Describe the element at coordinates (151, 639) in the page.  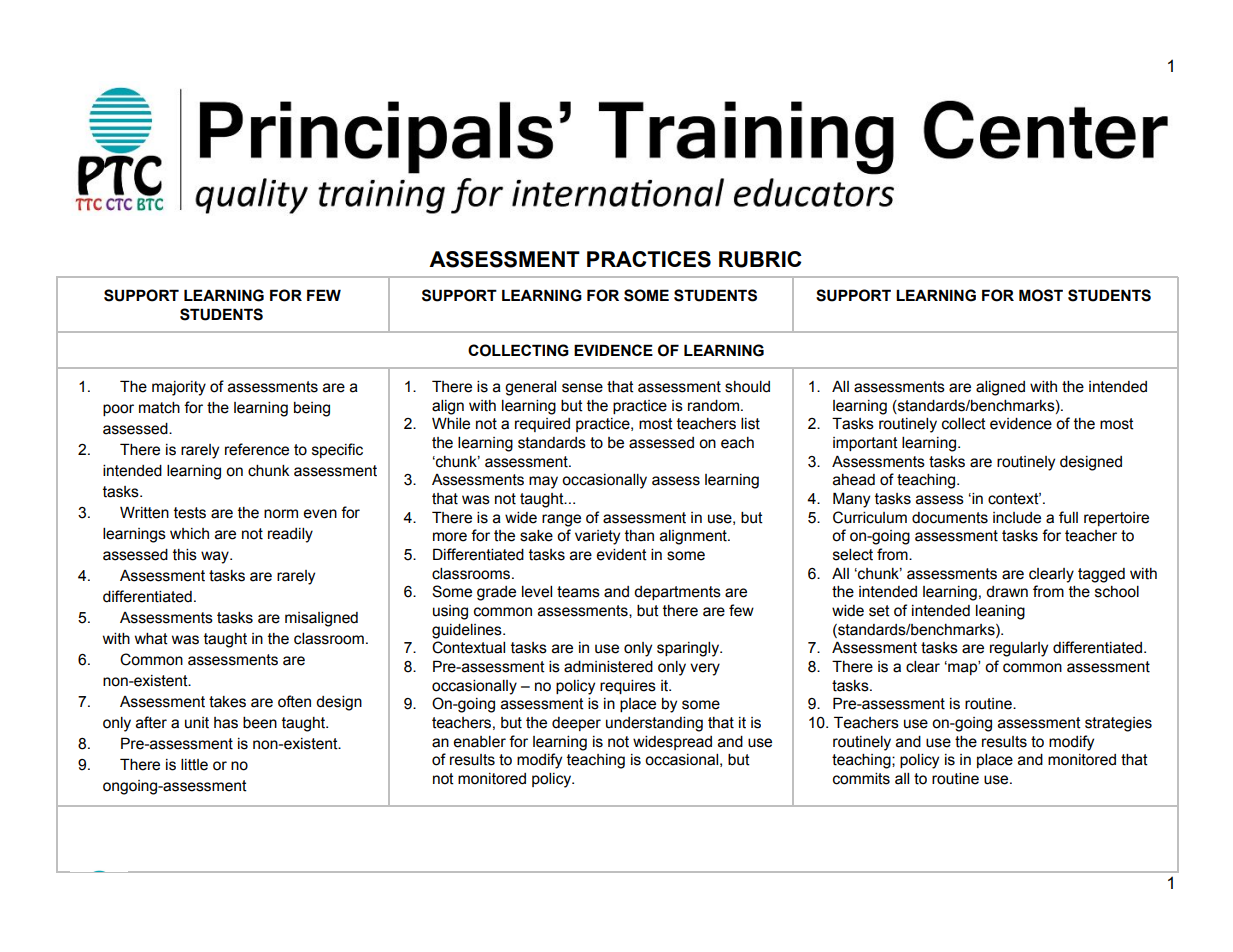
I see `what` at that location.
